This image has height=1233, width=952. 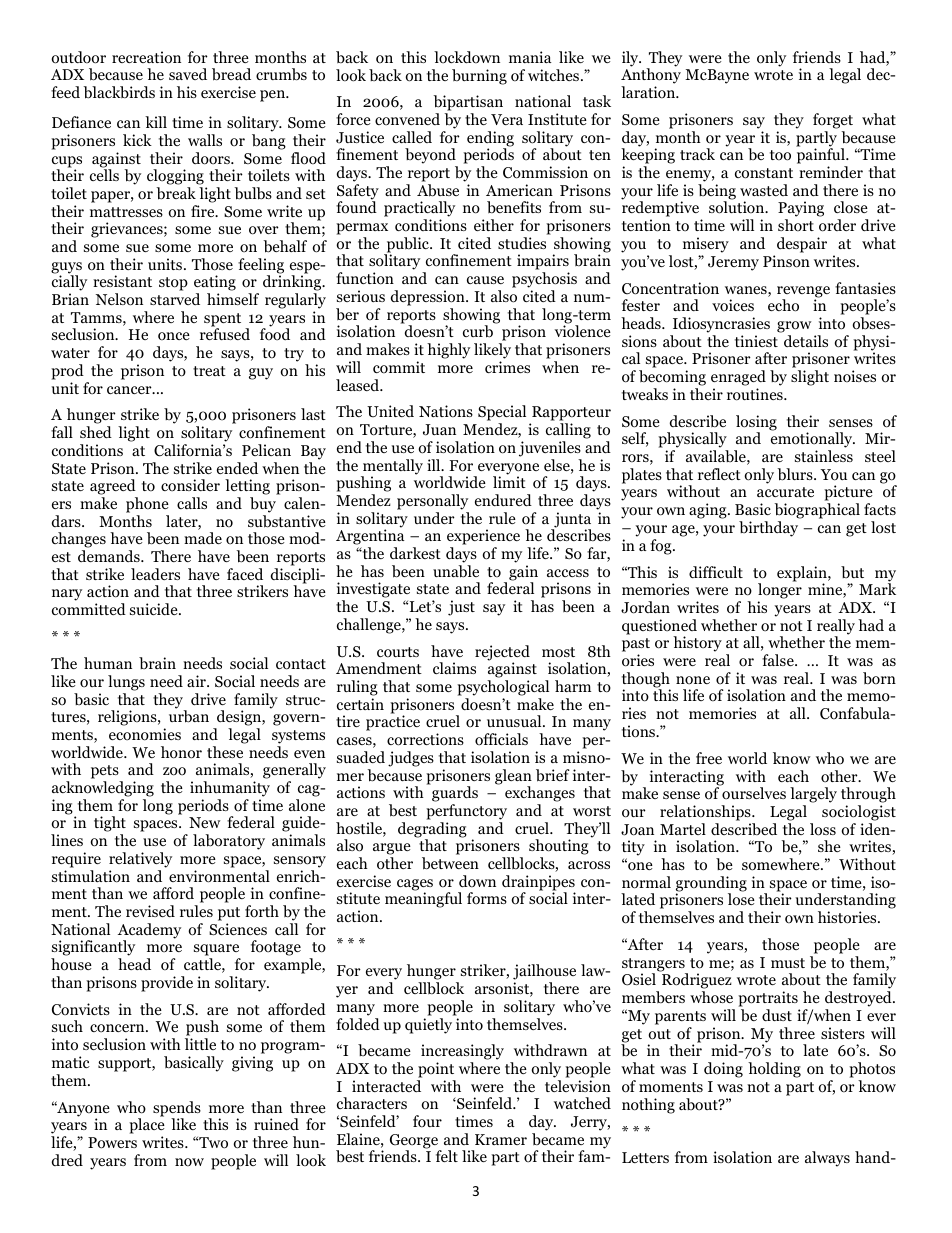 I want to click on unable, so click(x=456, y=571).
